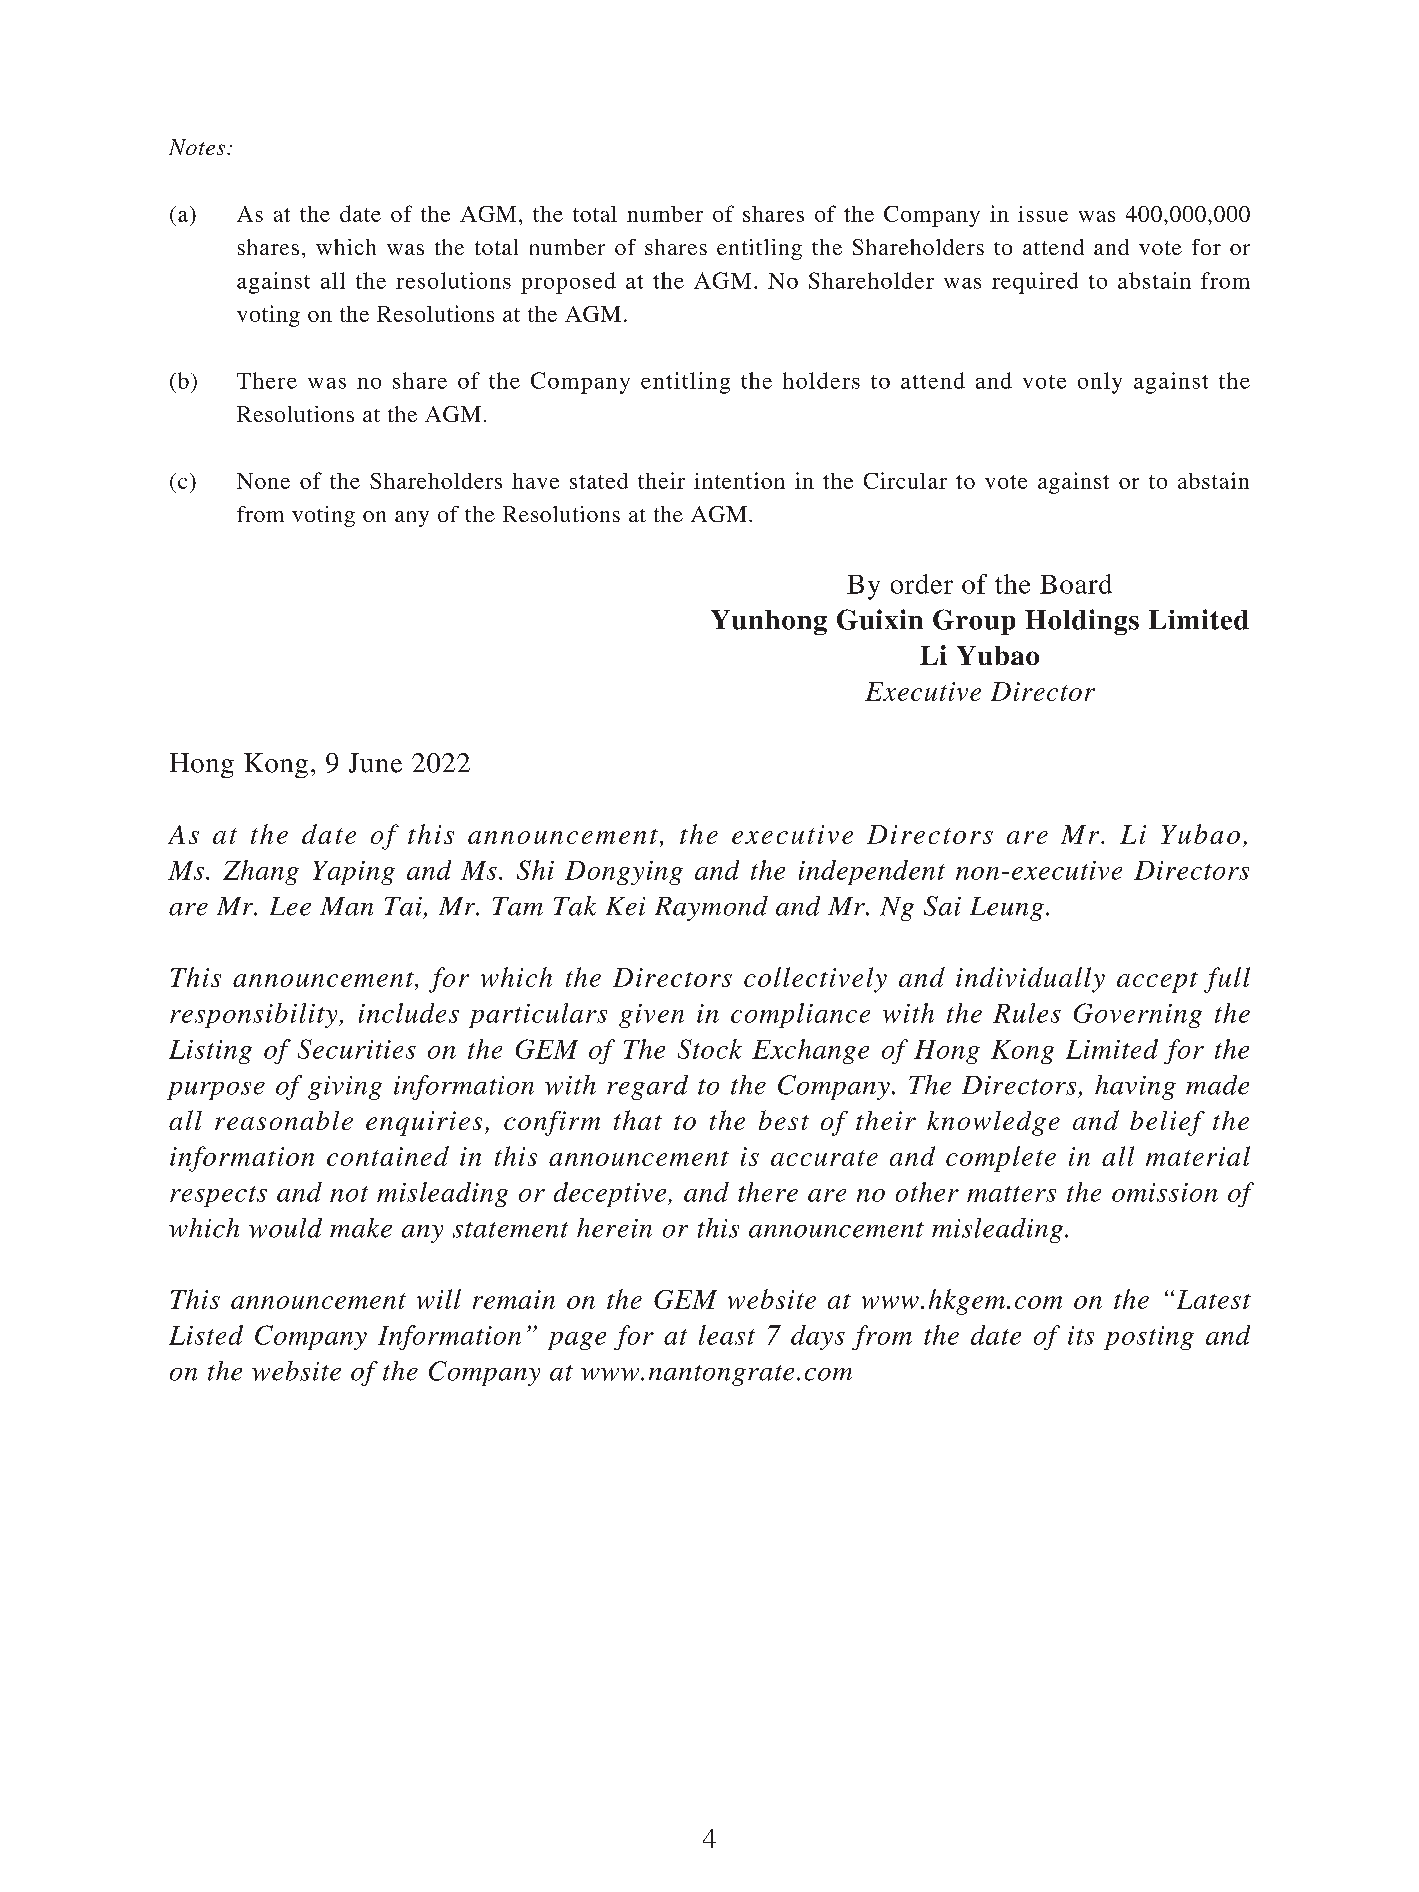  Describe the element at coordinates (1082, 622) in the document. I see `Holdings` at that location.
